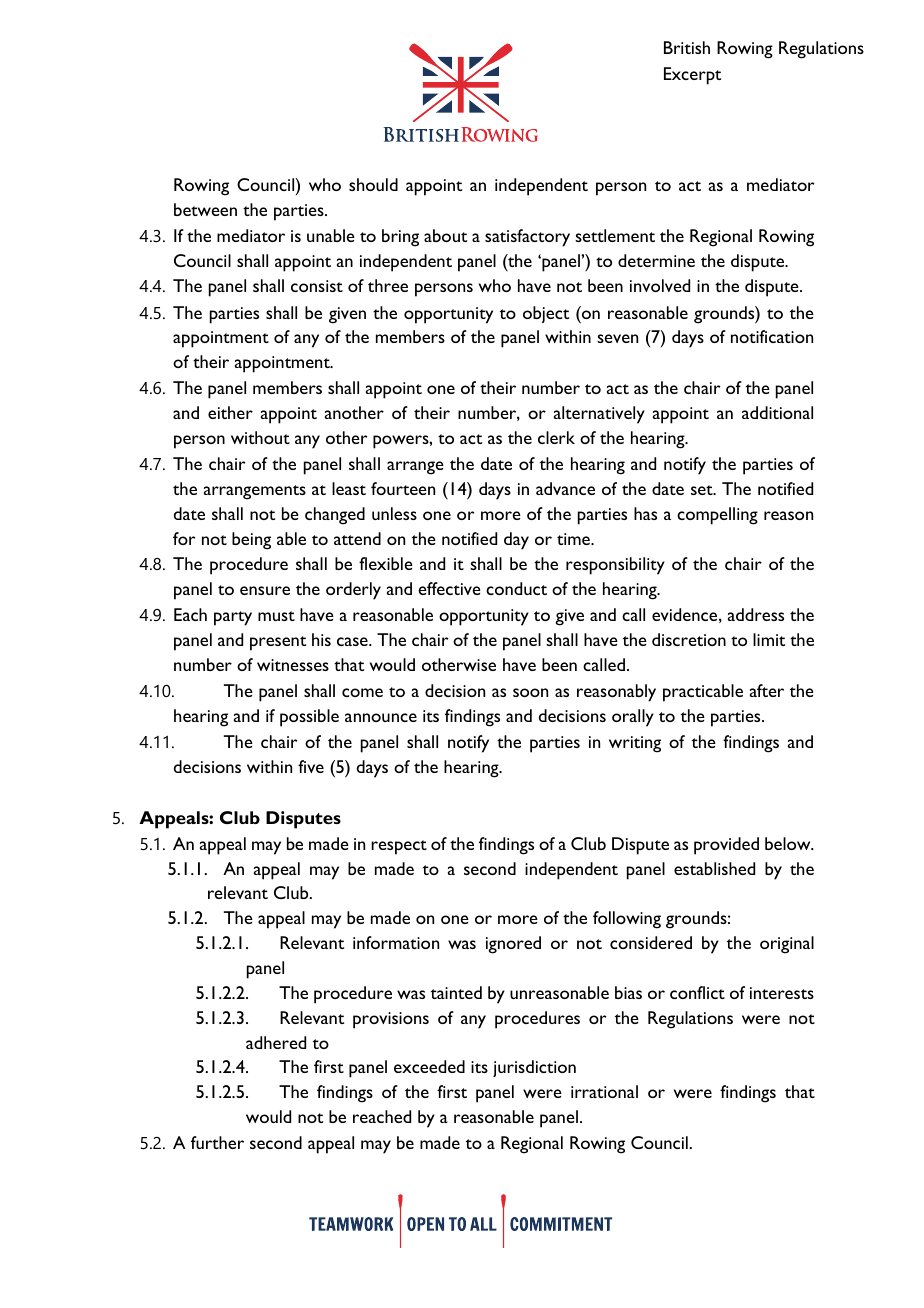 Image resolution: width=924 pixels, height=1308 pixels. What do you see at coordinates (692, 76) in the page?
I see `Excerpt` at bounding box center [692, 76].
